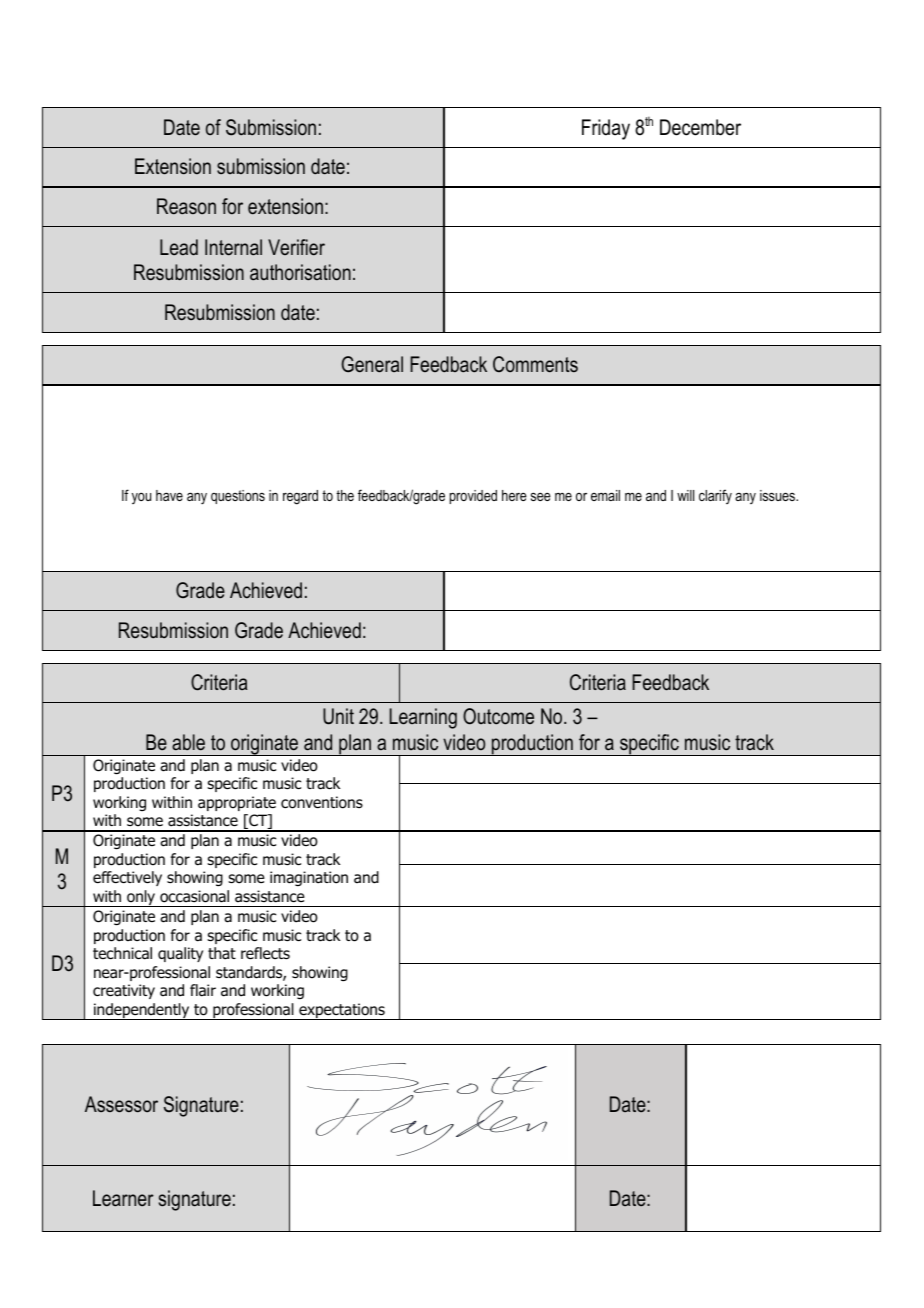  I want to click on Friday, so click(606, 129).
